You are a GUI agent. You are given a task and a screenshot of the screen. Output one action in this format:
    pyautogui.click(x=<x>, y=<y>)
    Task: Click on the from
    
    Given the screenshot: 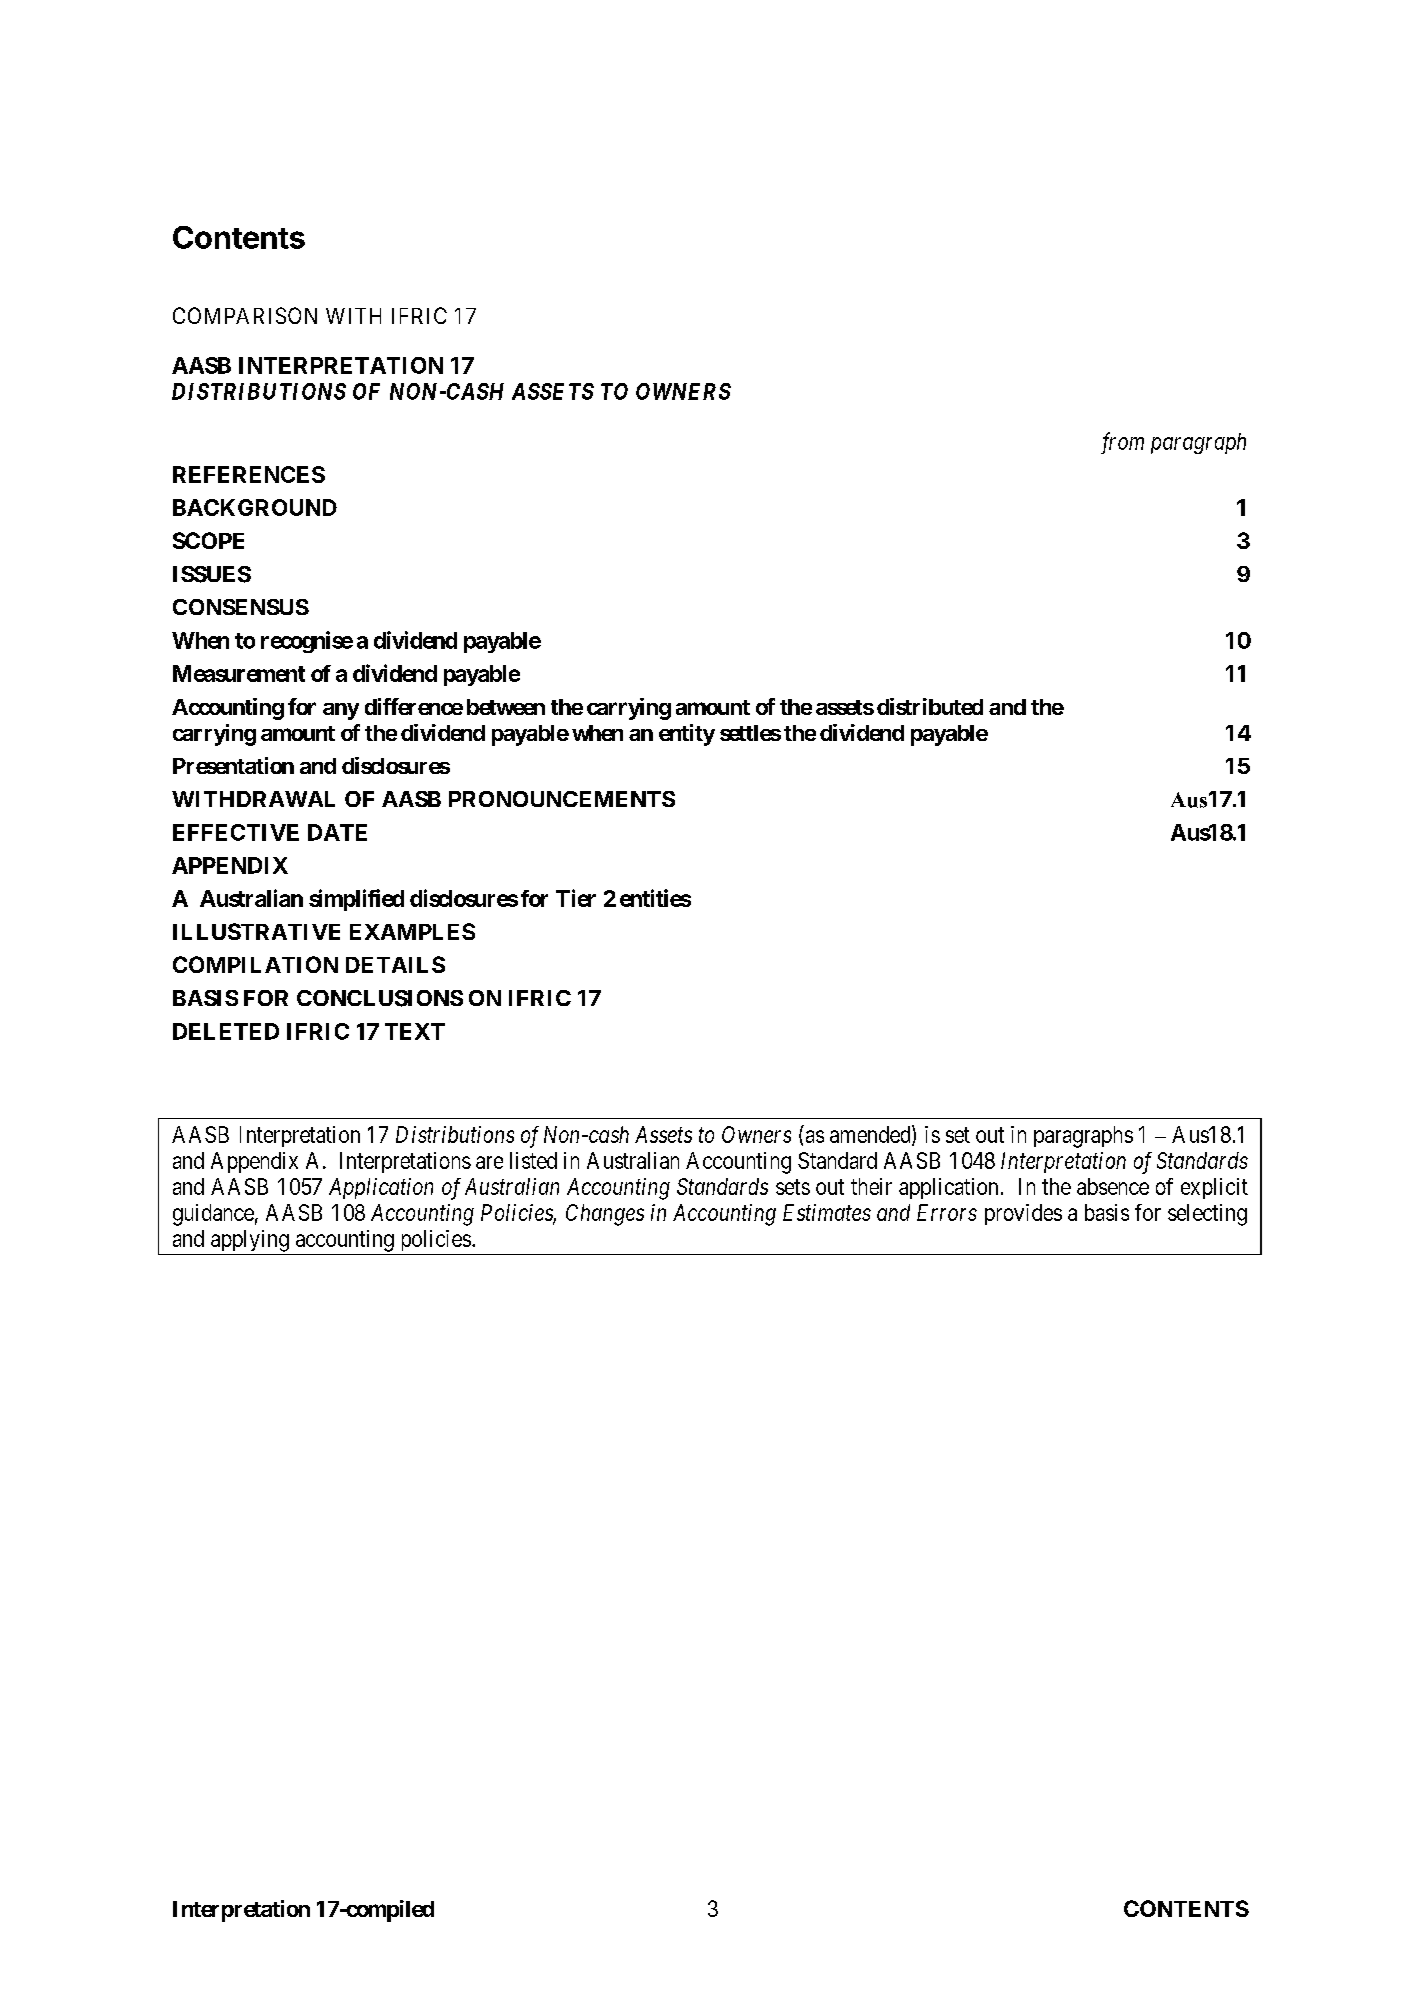 What is the action you would take?
    pyautogui.click(x=1122, y=443)
